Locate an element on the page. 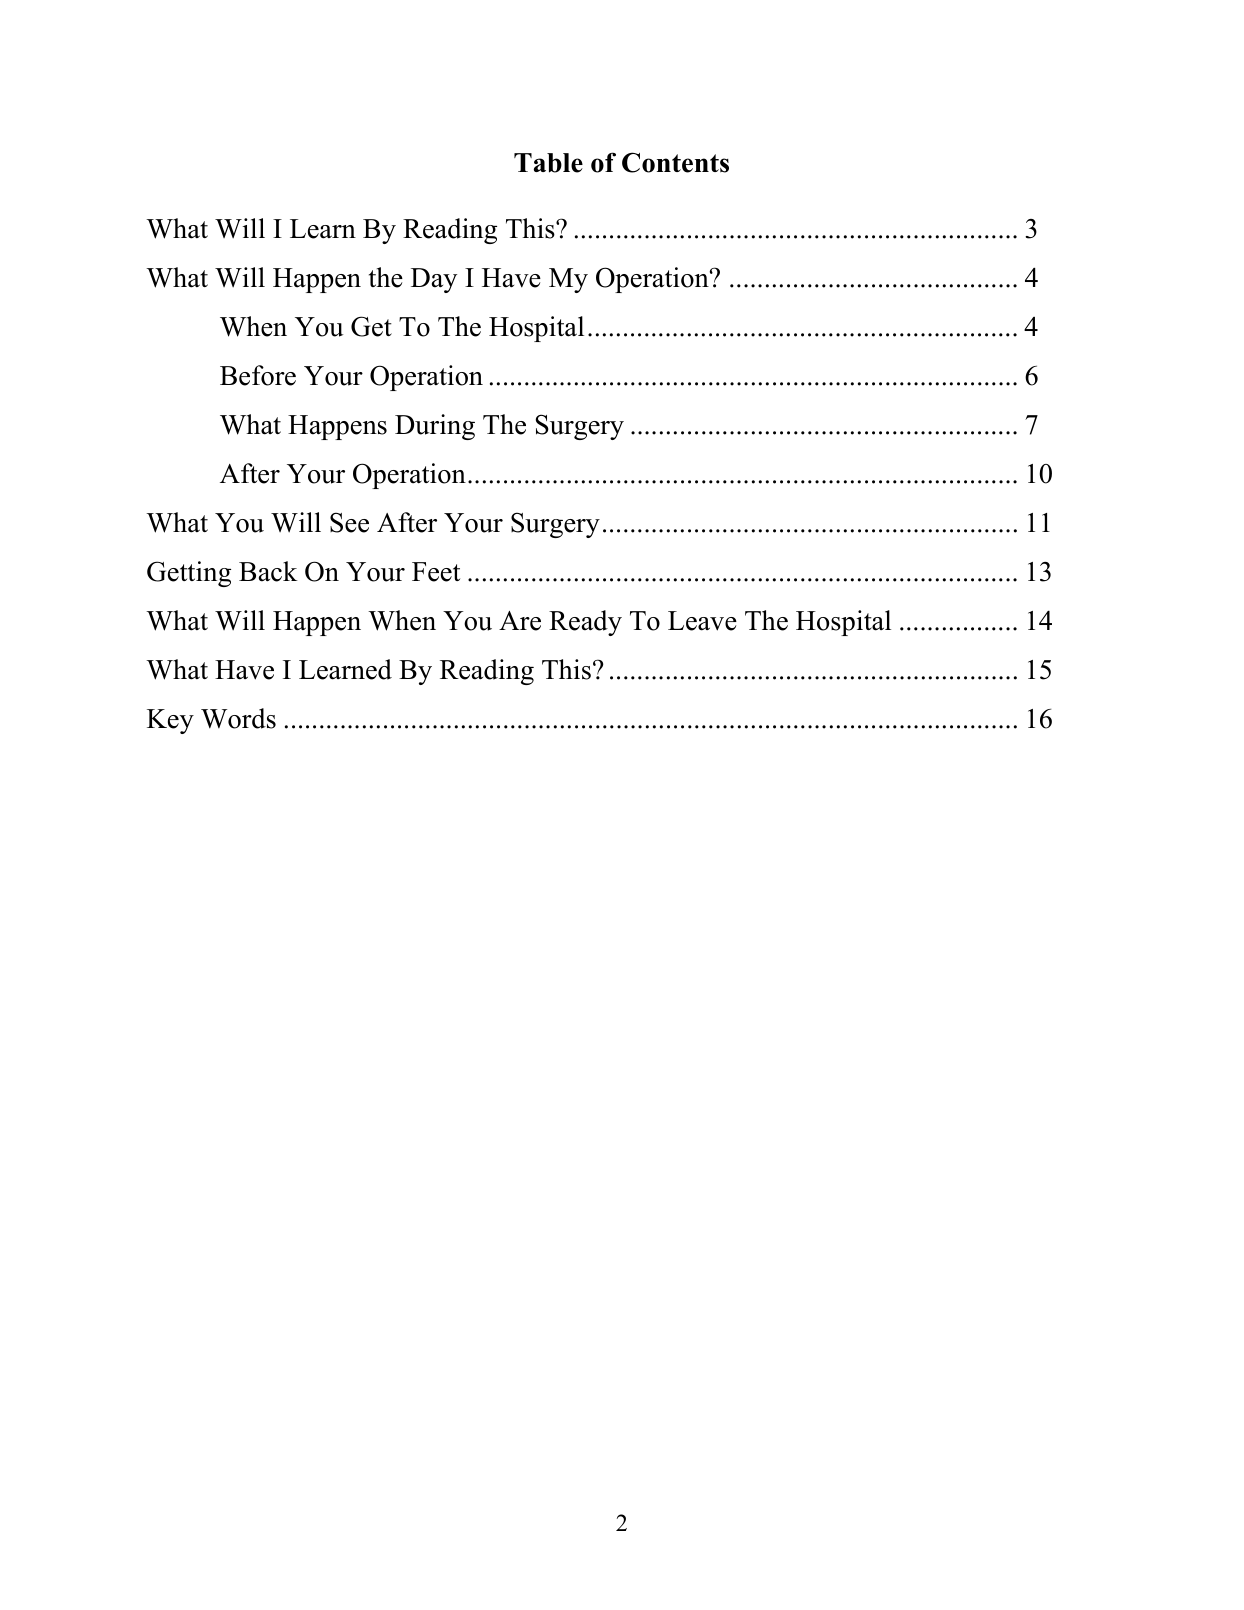 This image has width=1244, height=1610. Words is located at coordinates (238, 718).
